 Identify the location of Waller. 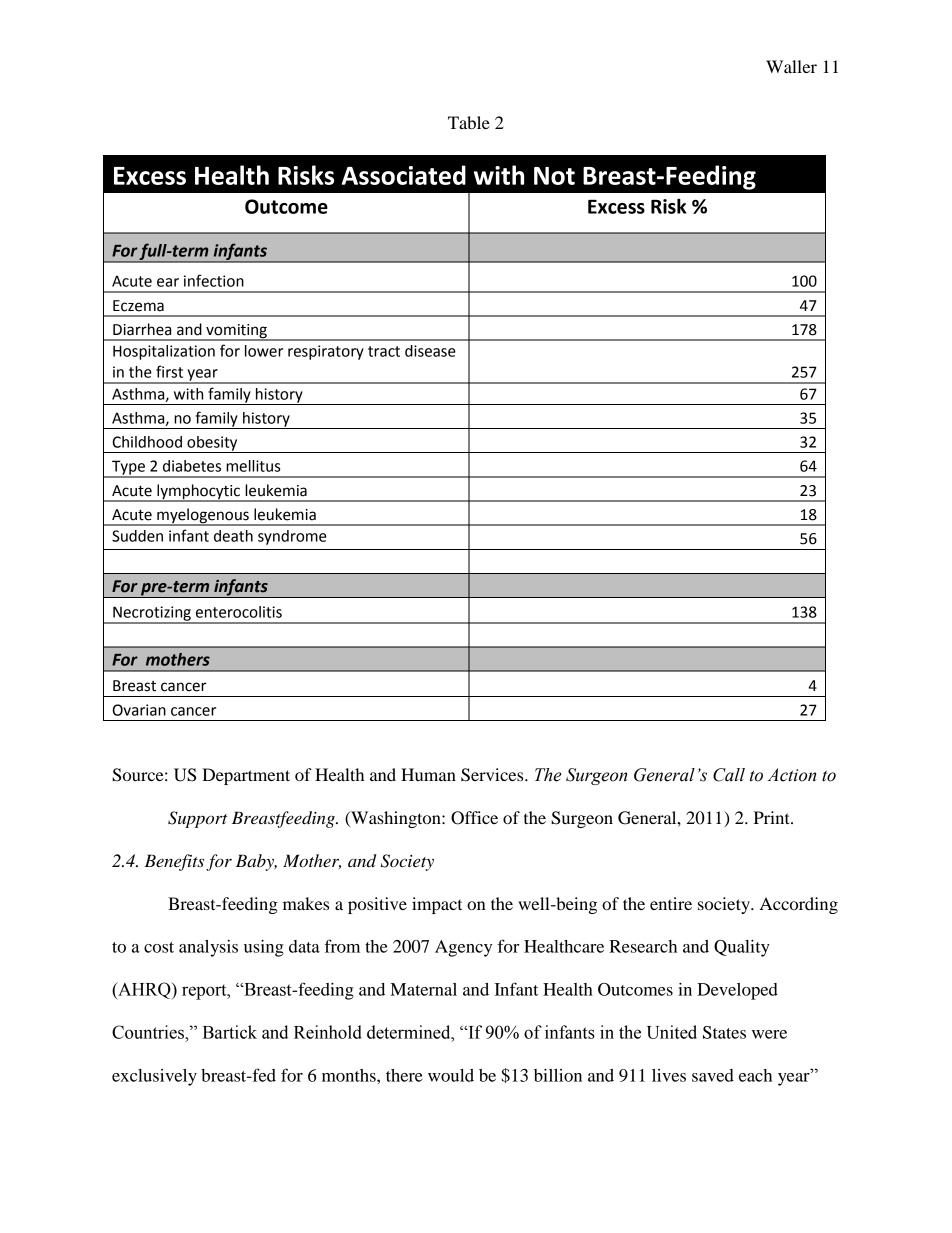
(791, 66).
